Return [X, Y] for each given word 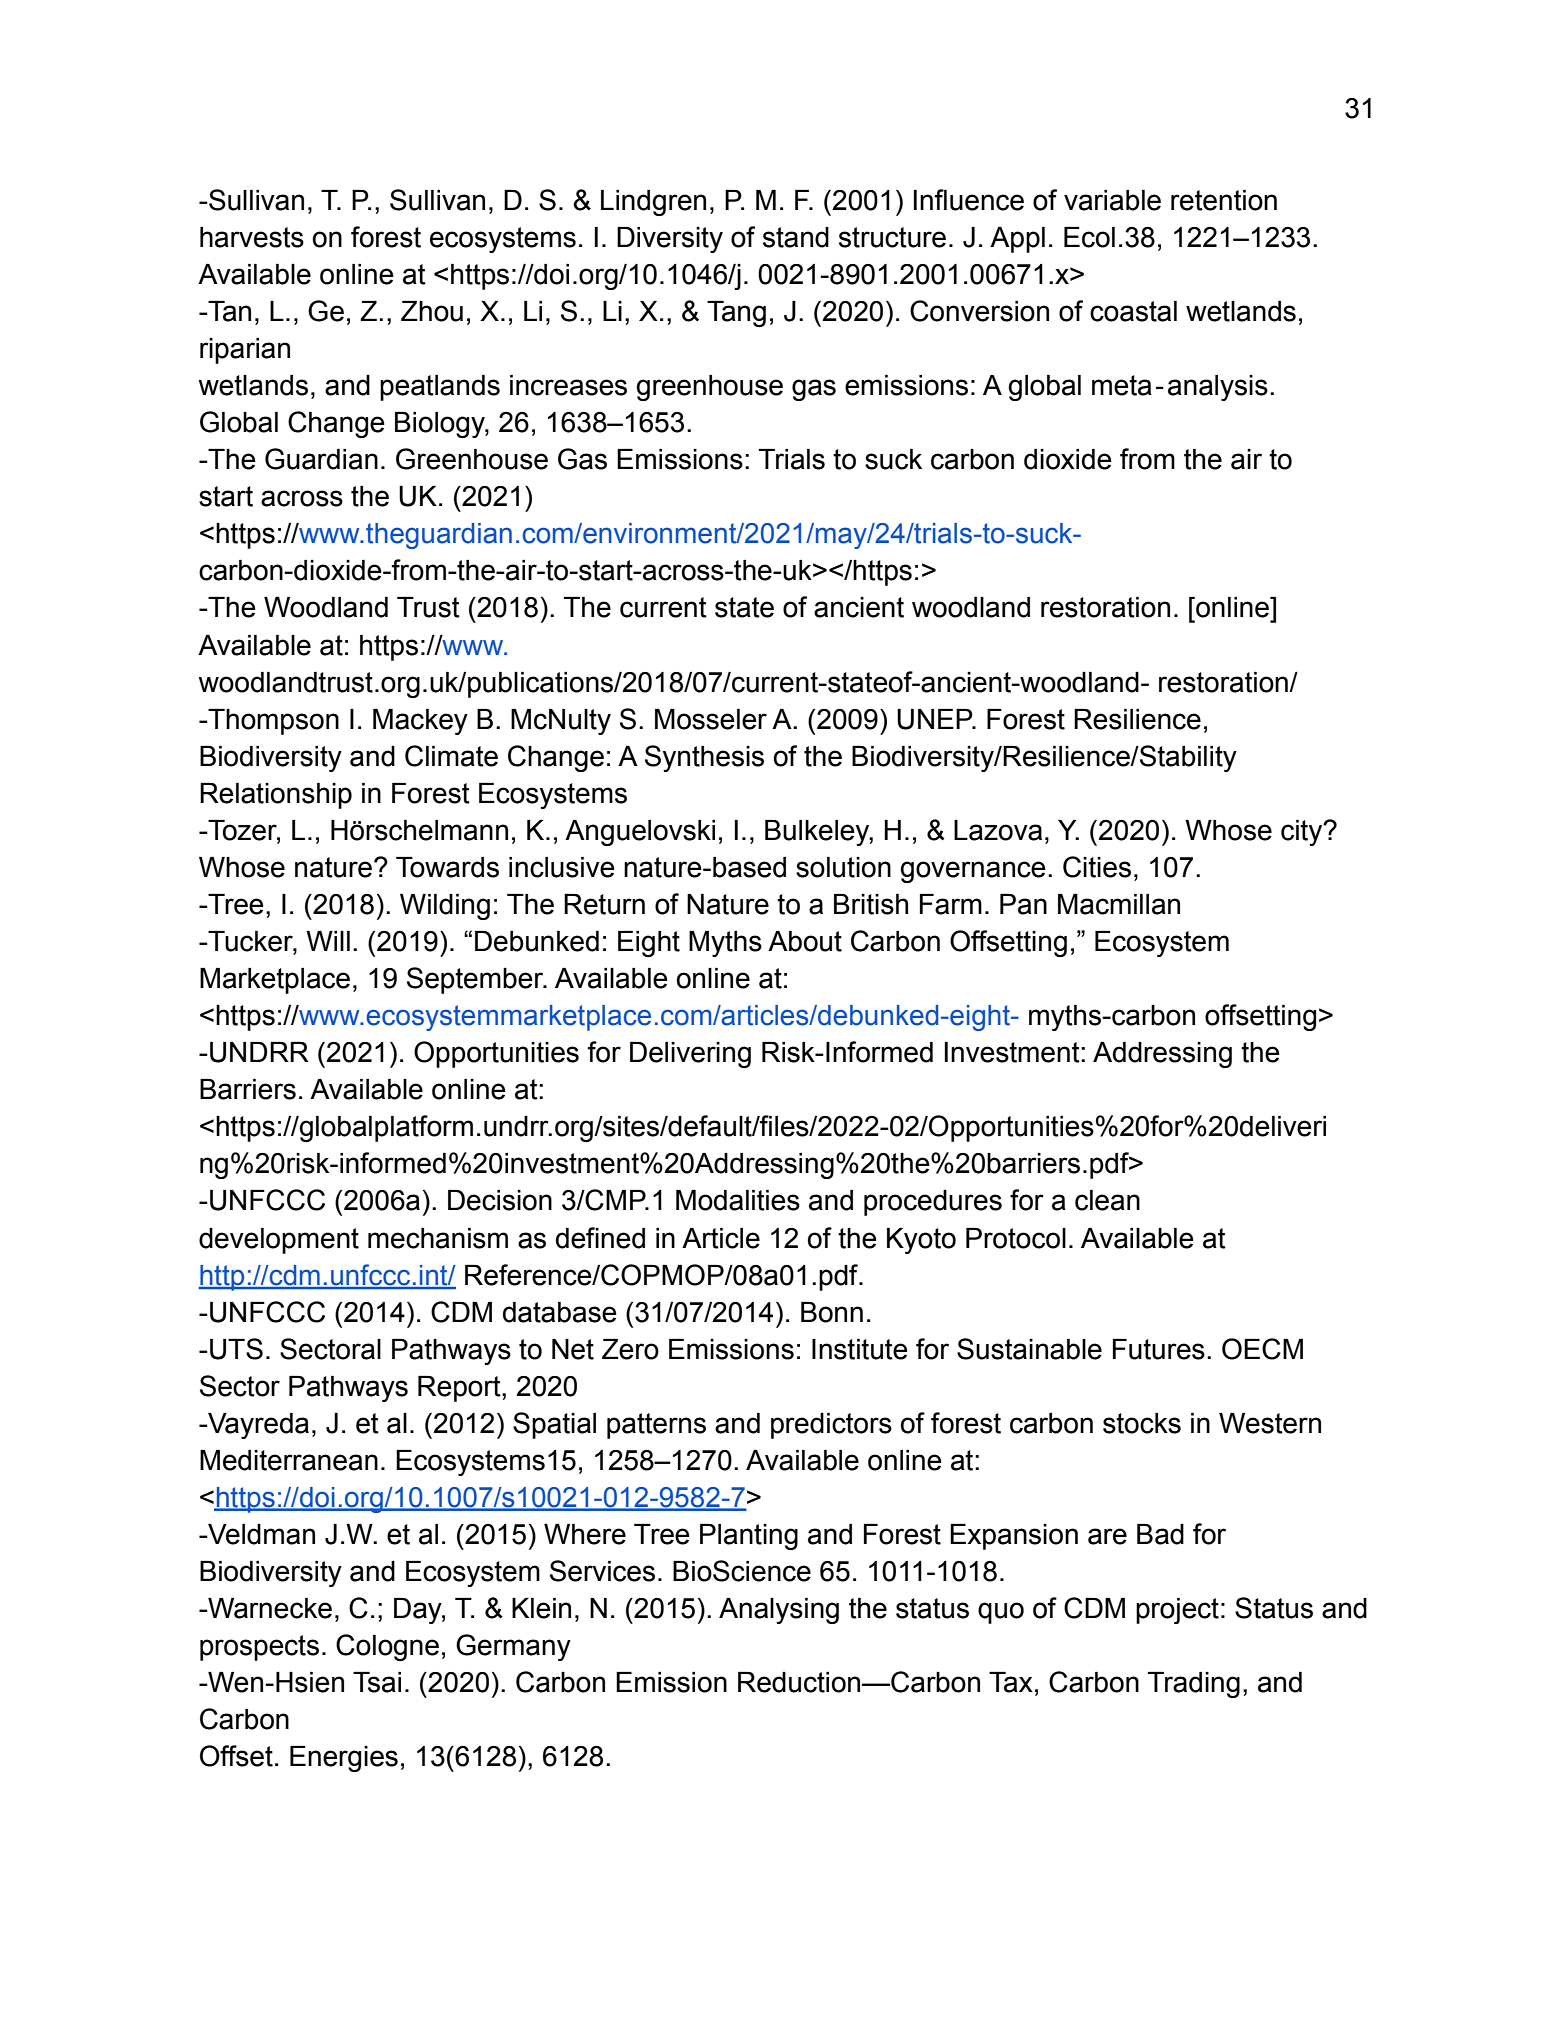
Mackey [420, 722]
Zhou [432, 311]
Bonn [832, 1312]
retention [1224, 200]
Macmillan [1119, 904]
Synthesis [704, 758]
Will [328, 941]
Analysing [779, 1611]
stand [796, 237]
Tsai [377, 1682]
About [805, 941]
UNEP [936, 719]
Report [460, 1389]
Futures [1159, 1349]
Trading [1194, 1685]
